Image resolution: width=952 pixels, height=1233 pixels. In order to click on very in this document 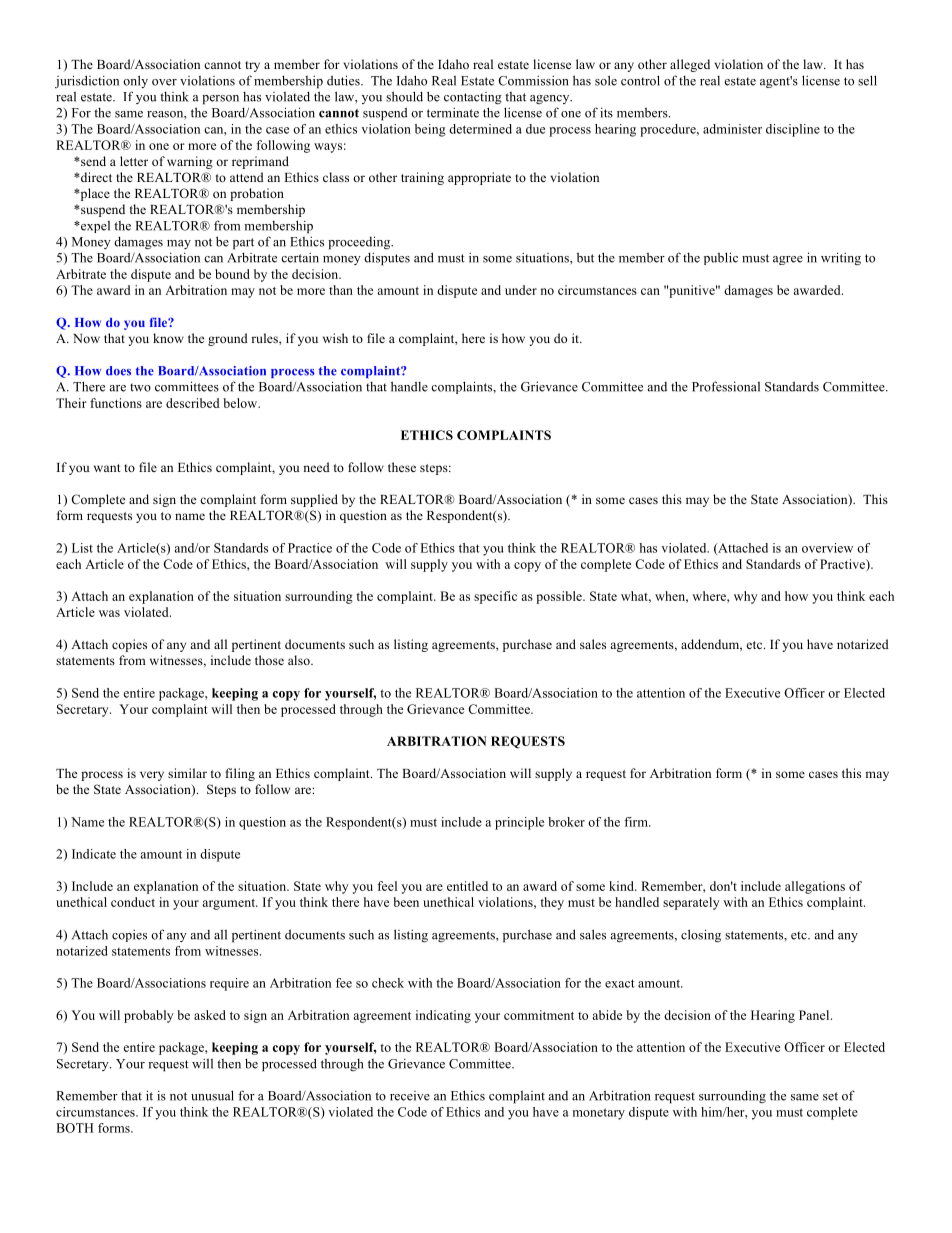, I will do `click(152, 776)`.
